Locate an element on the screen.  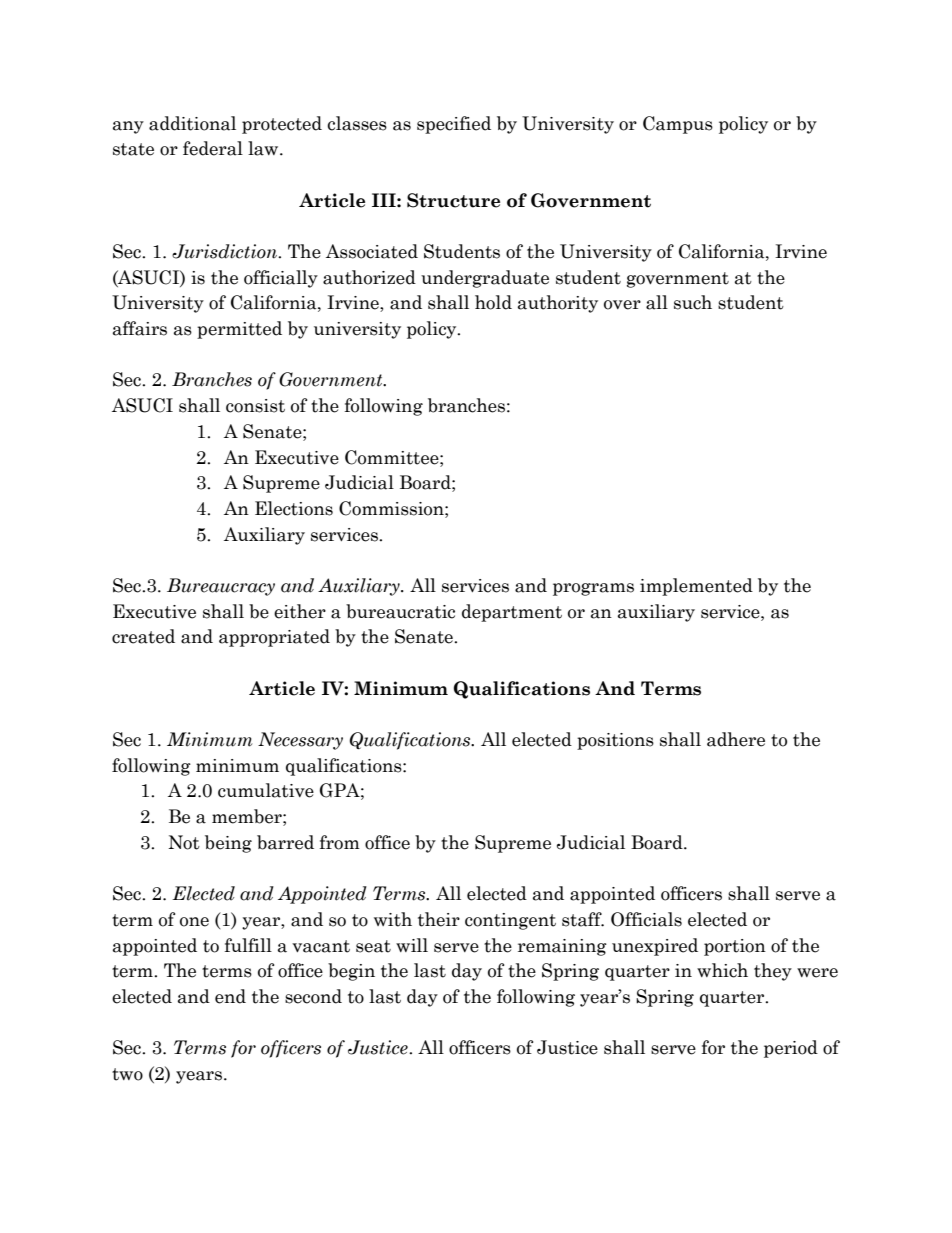
being is located at coordinates (228, 844).
